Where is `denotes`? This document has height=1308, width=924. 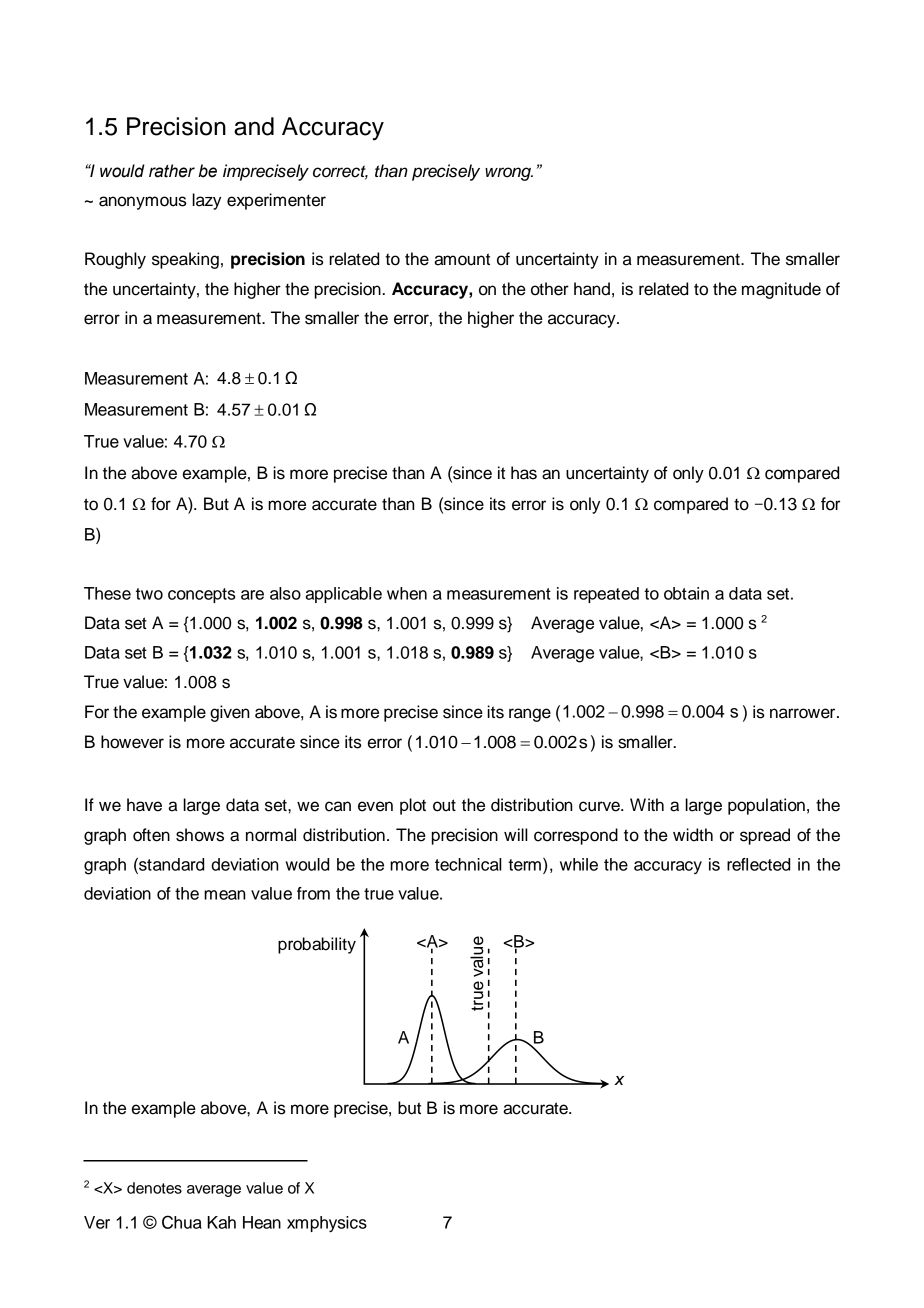
denotes is located at coordinates (154, 1188).
